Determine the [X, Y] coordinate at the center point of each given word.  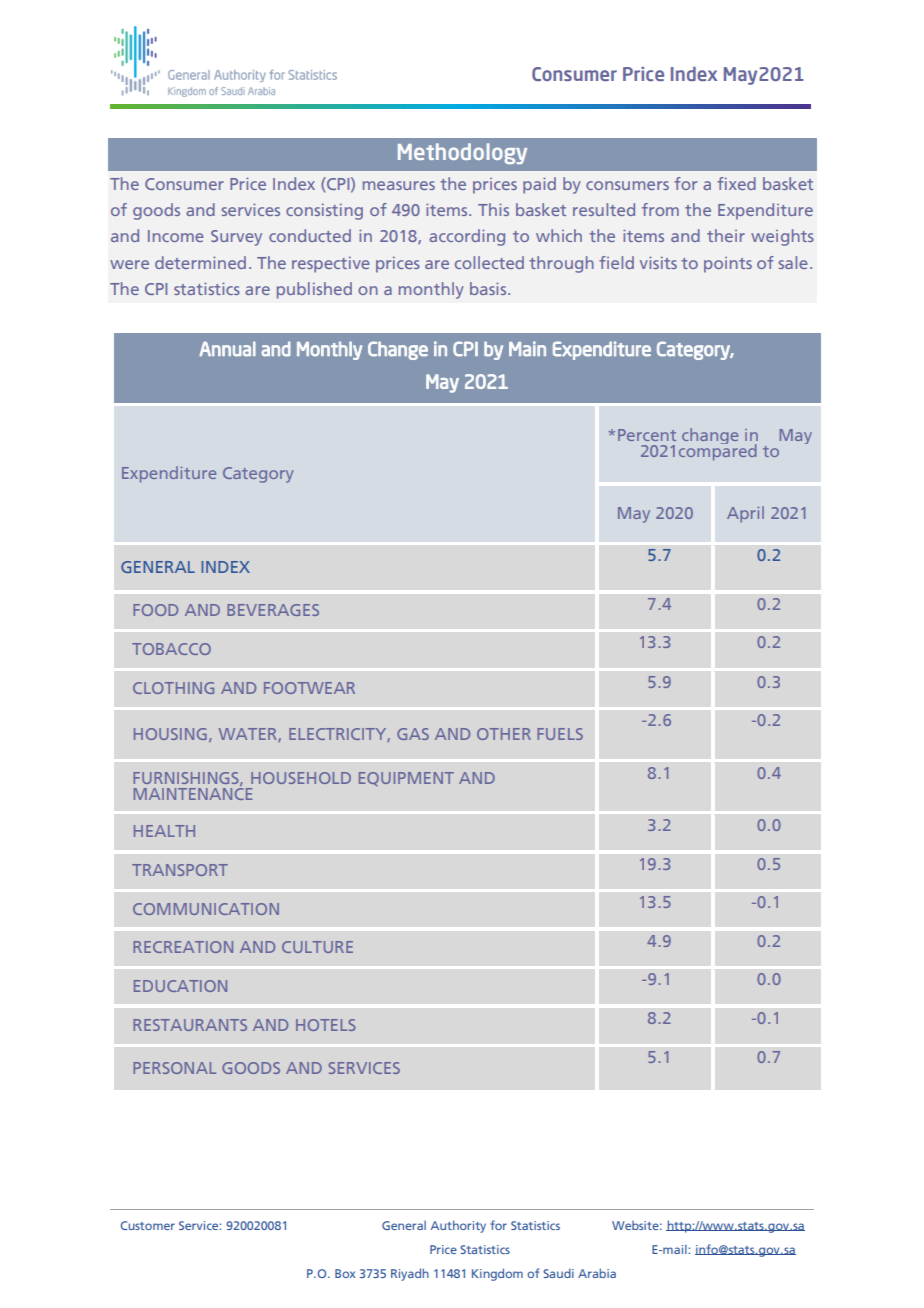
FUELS [560, 734]
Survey [236, 238]
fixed [736, 183]
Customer [148, 1225]
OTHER [504, 734]
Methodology [462, 153]
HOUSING [170, 734]
